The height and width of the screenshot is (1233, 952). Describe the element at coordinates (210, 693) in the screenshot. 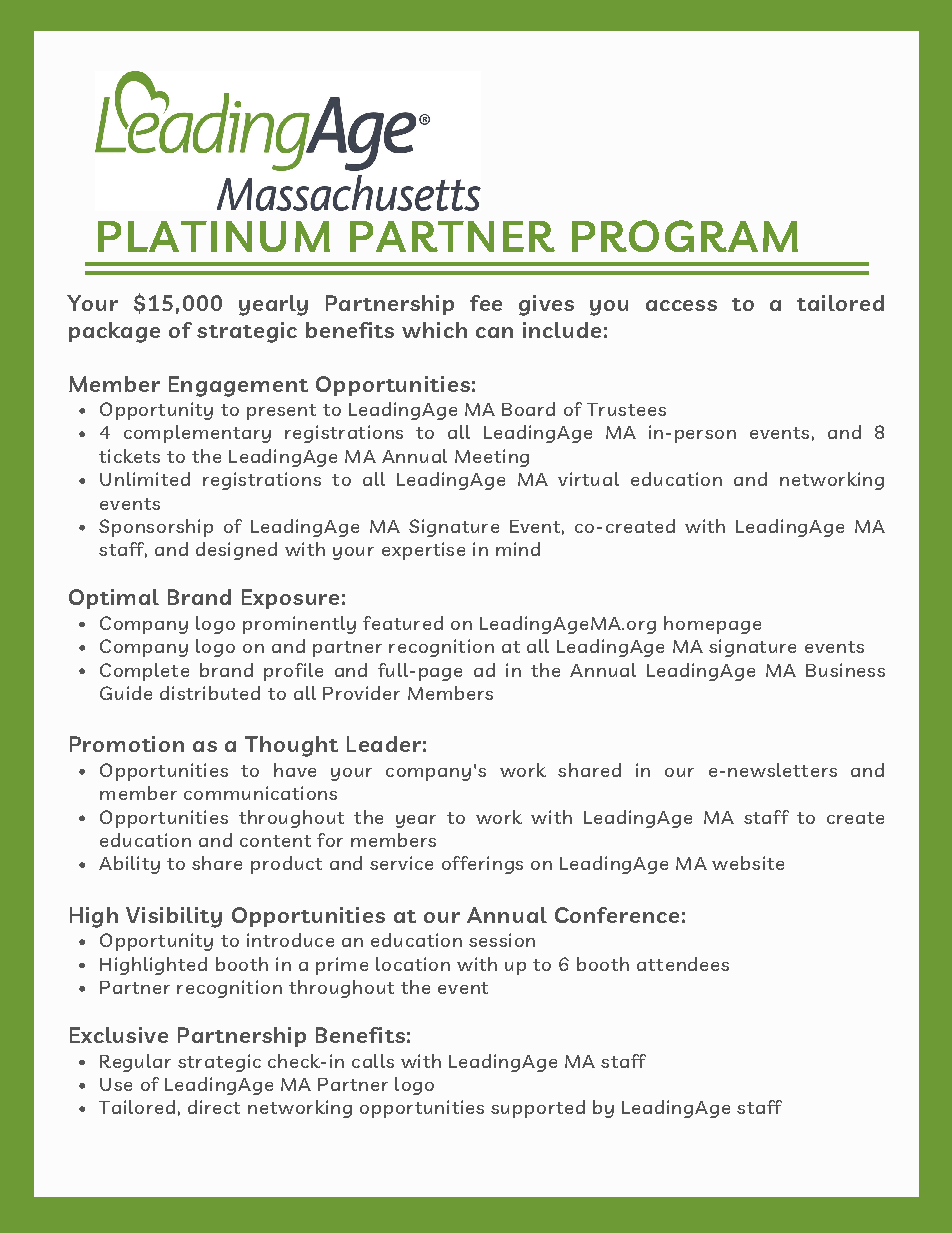

I see `distributed` at that location.
